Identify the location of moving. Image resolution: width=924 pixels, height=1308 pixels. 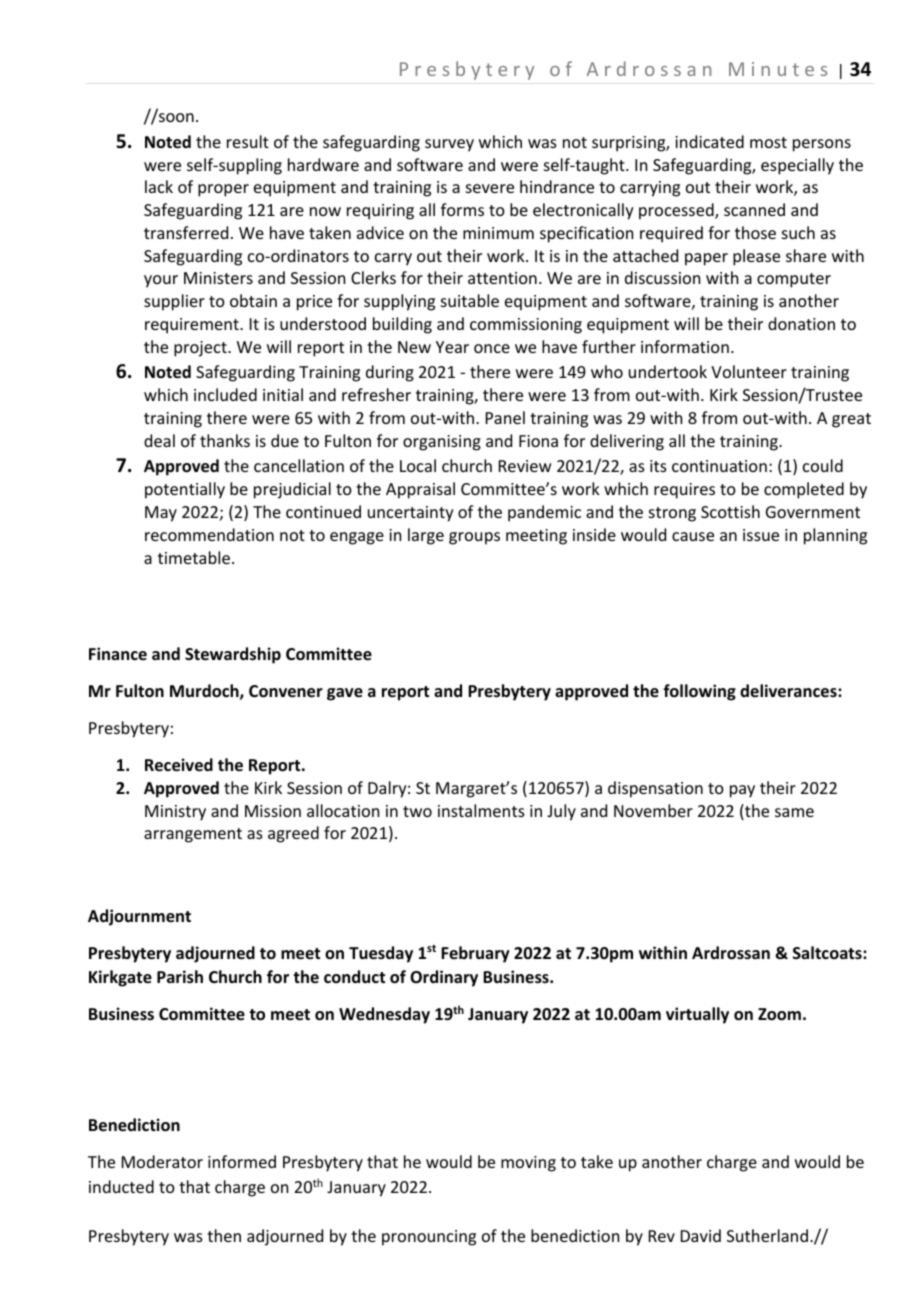
(528, 1164).
